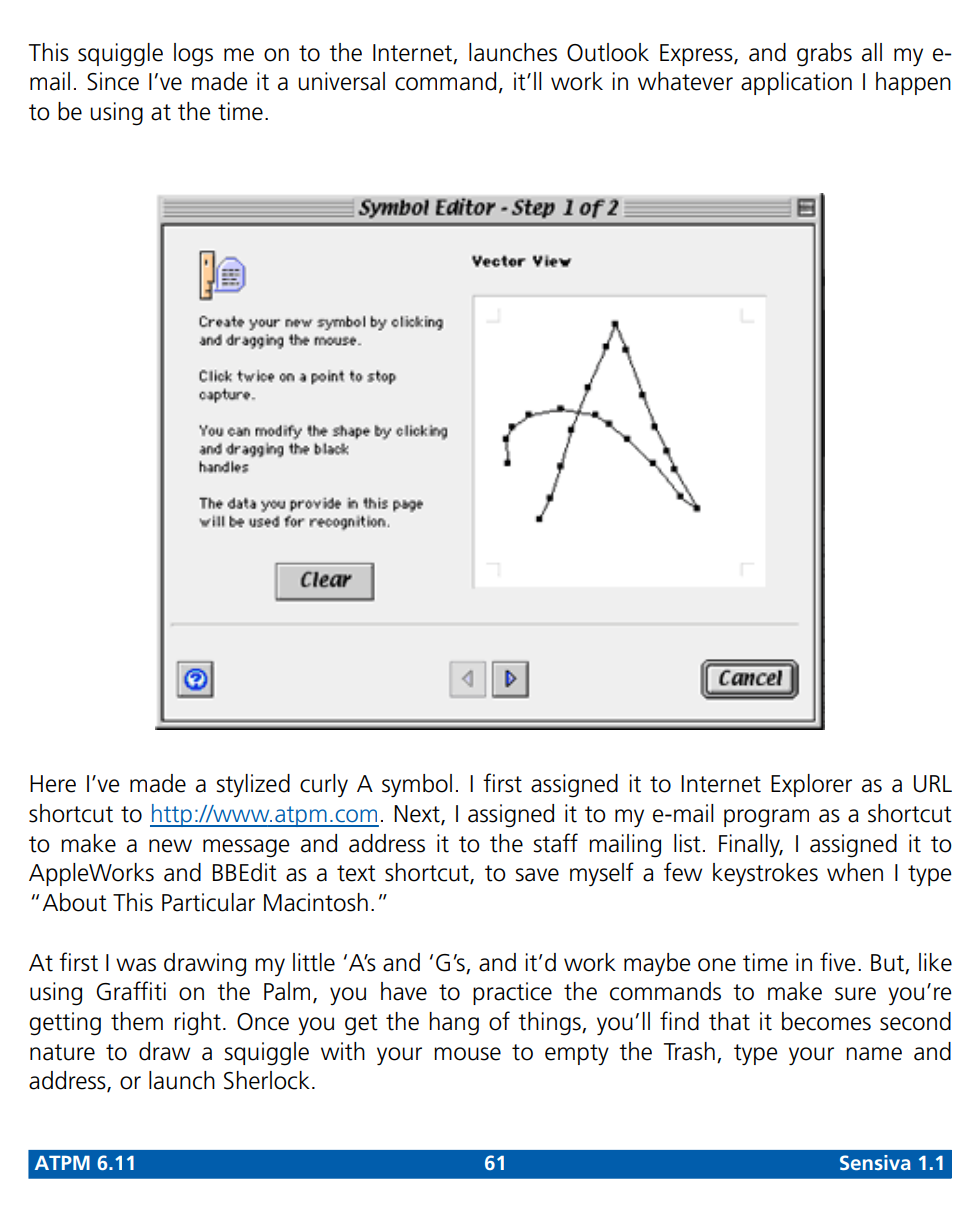  I want to click on logs, so click(193, 55).
